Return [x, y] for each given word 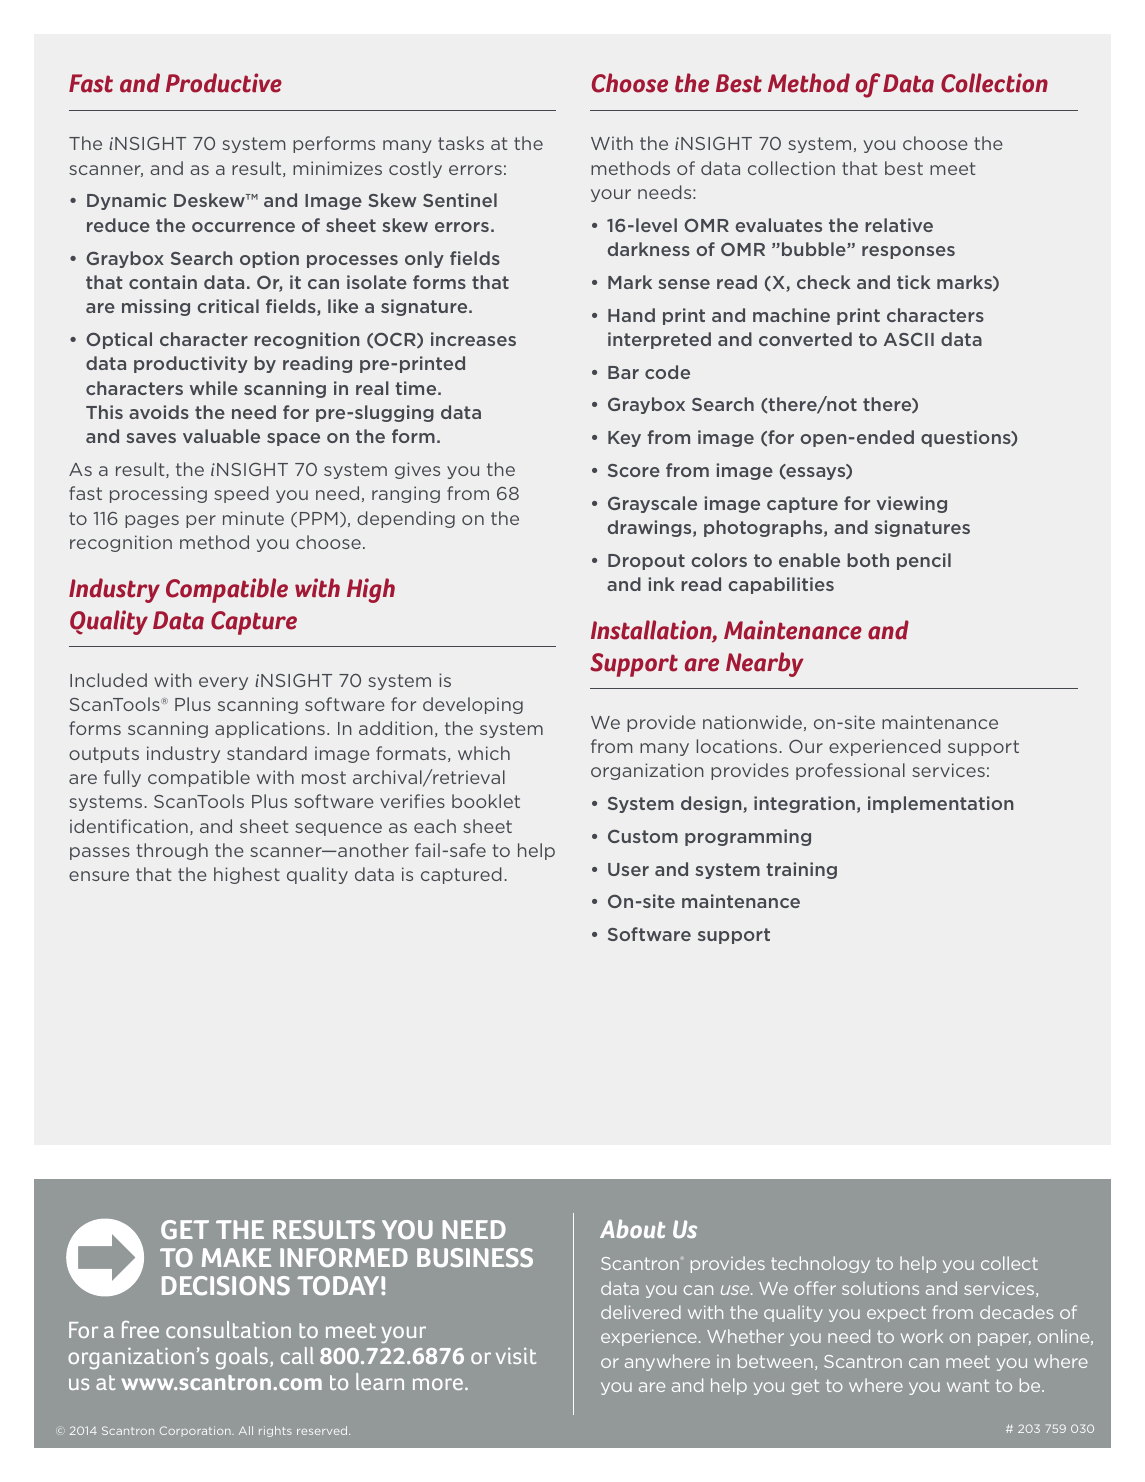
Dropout [646, 562]
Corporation [196, 1431]
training [801, 870]
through [172, 851]
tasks [461, 143]
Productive [224, 83]
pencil [924, 561]
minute [253, 518]
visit [516, 1355]
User [628, 869]
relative [899, 225]
